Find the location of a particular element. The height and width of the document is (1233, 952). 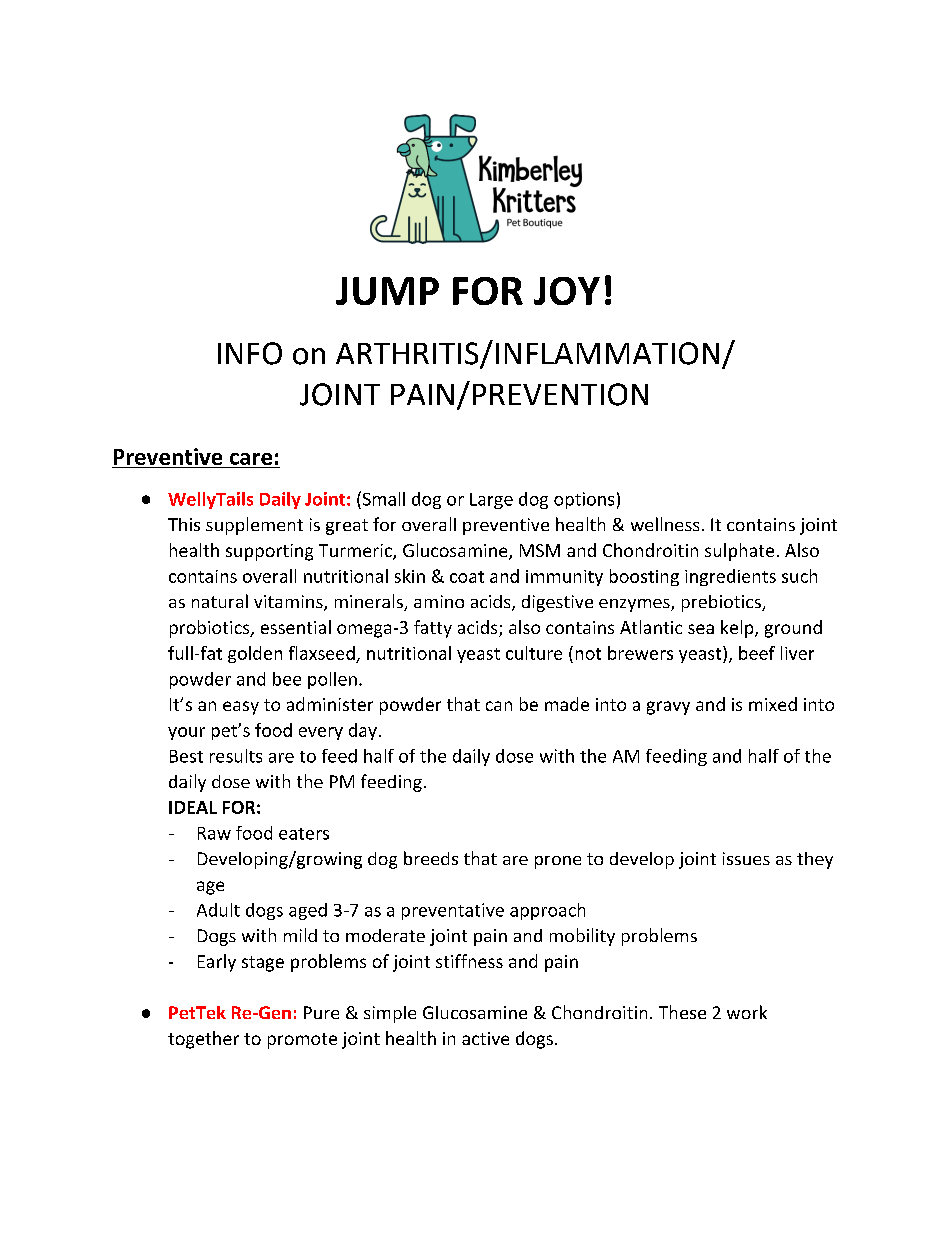

supporting is located at coordinates (269, 552).
